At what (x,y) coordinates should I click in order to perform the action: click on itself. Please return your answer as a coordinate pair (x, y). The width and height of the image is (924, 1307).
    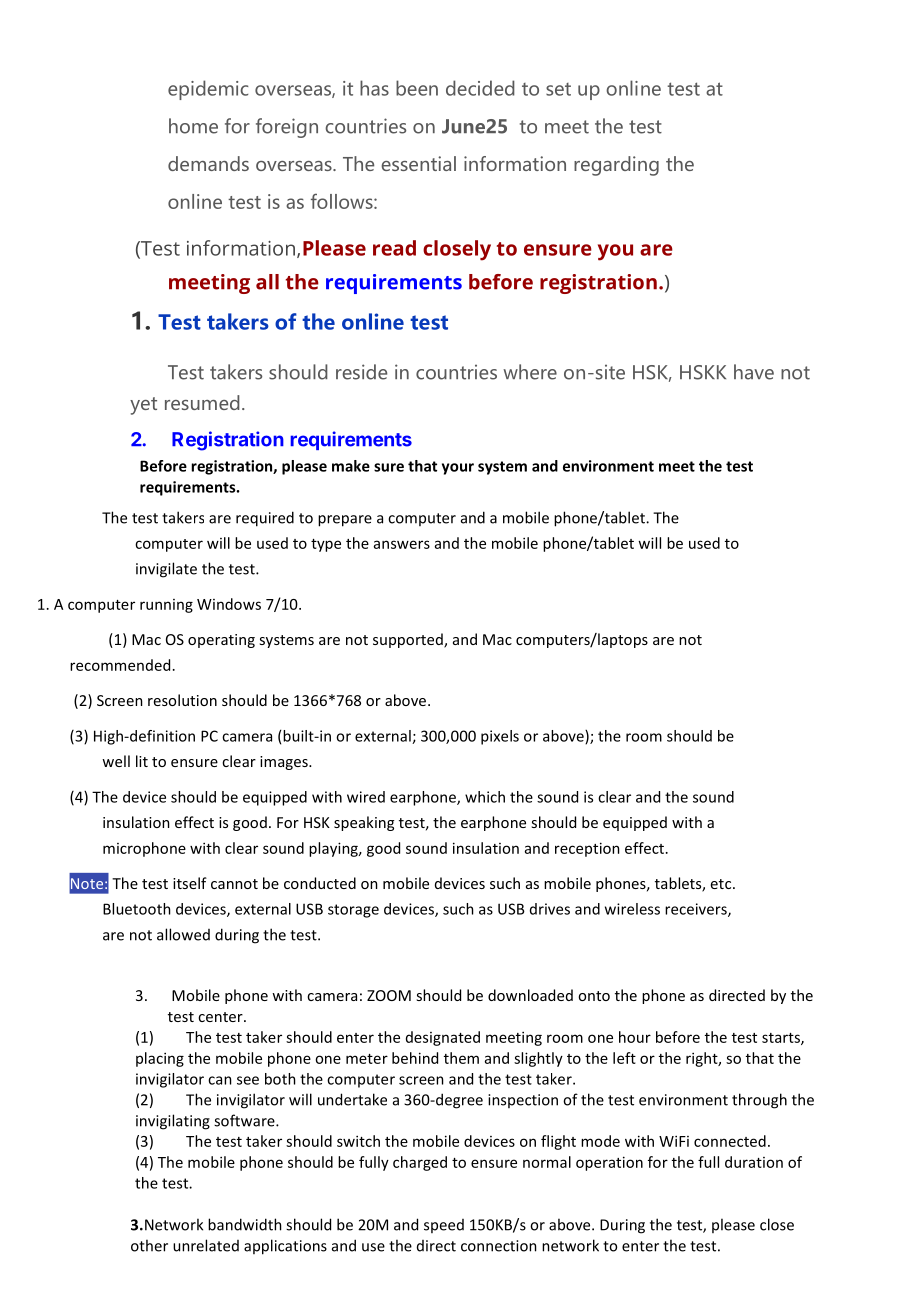
    Looking at the image, I should click on (190, 883).
